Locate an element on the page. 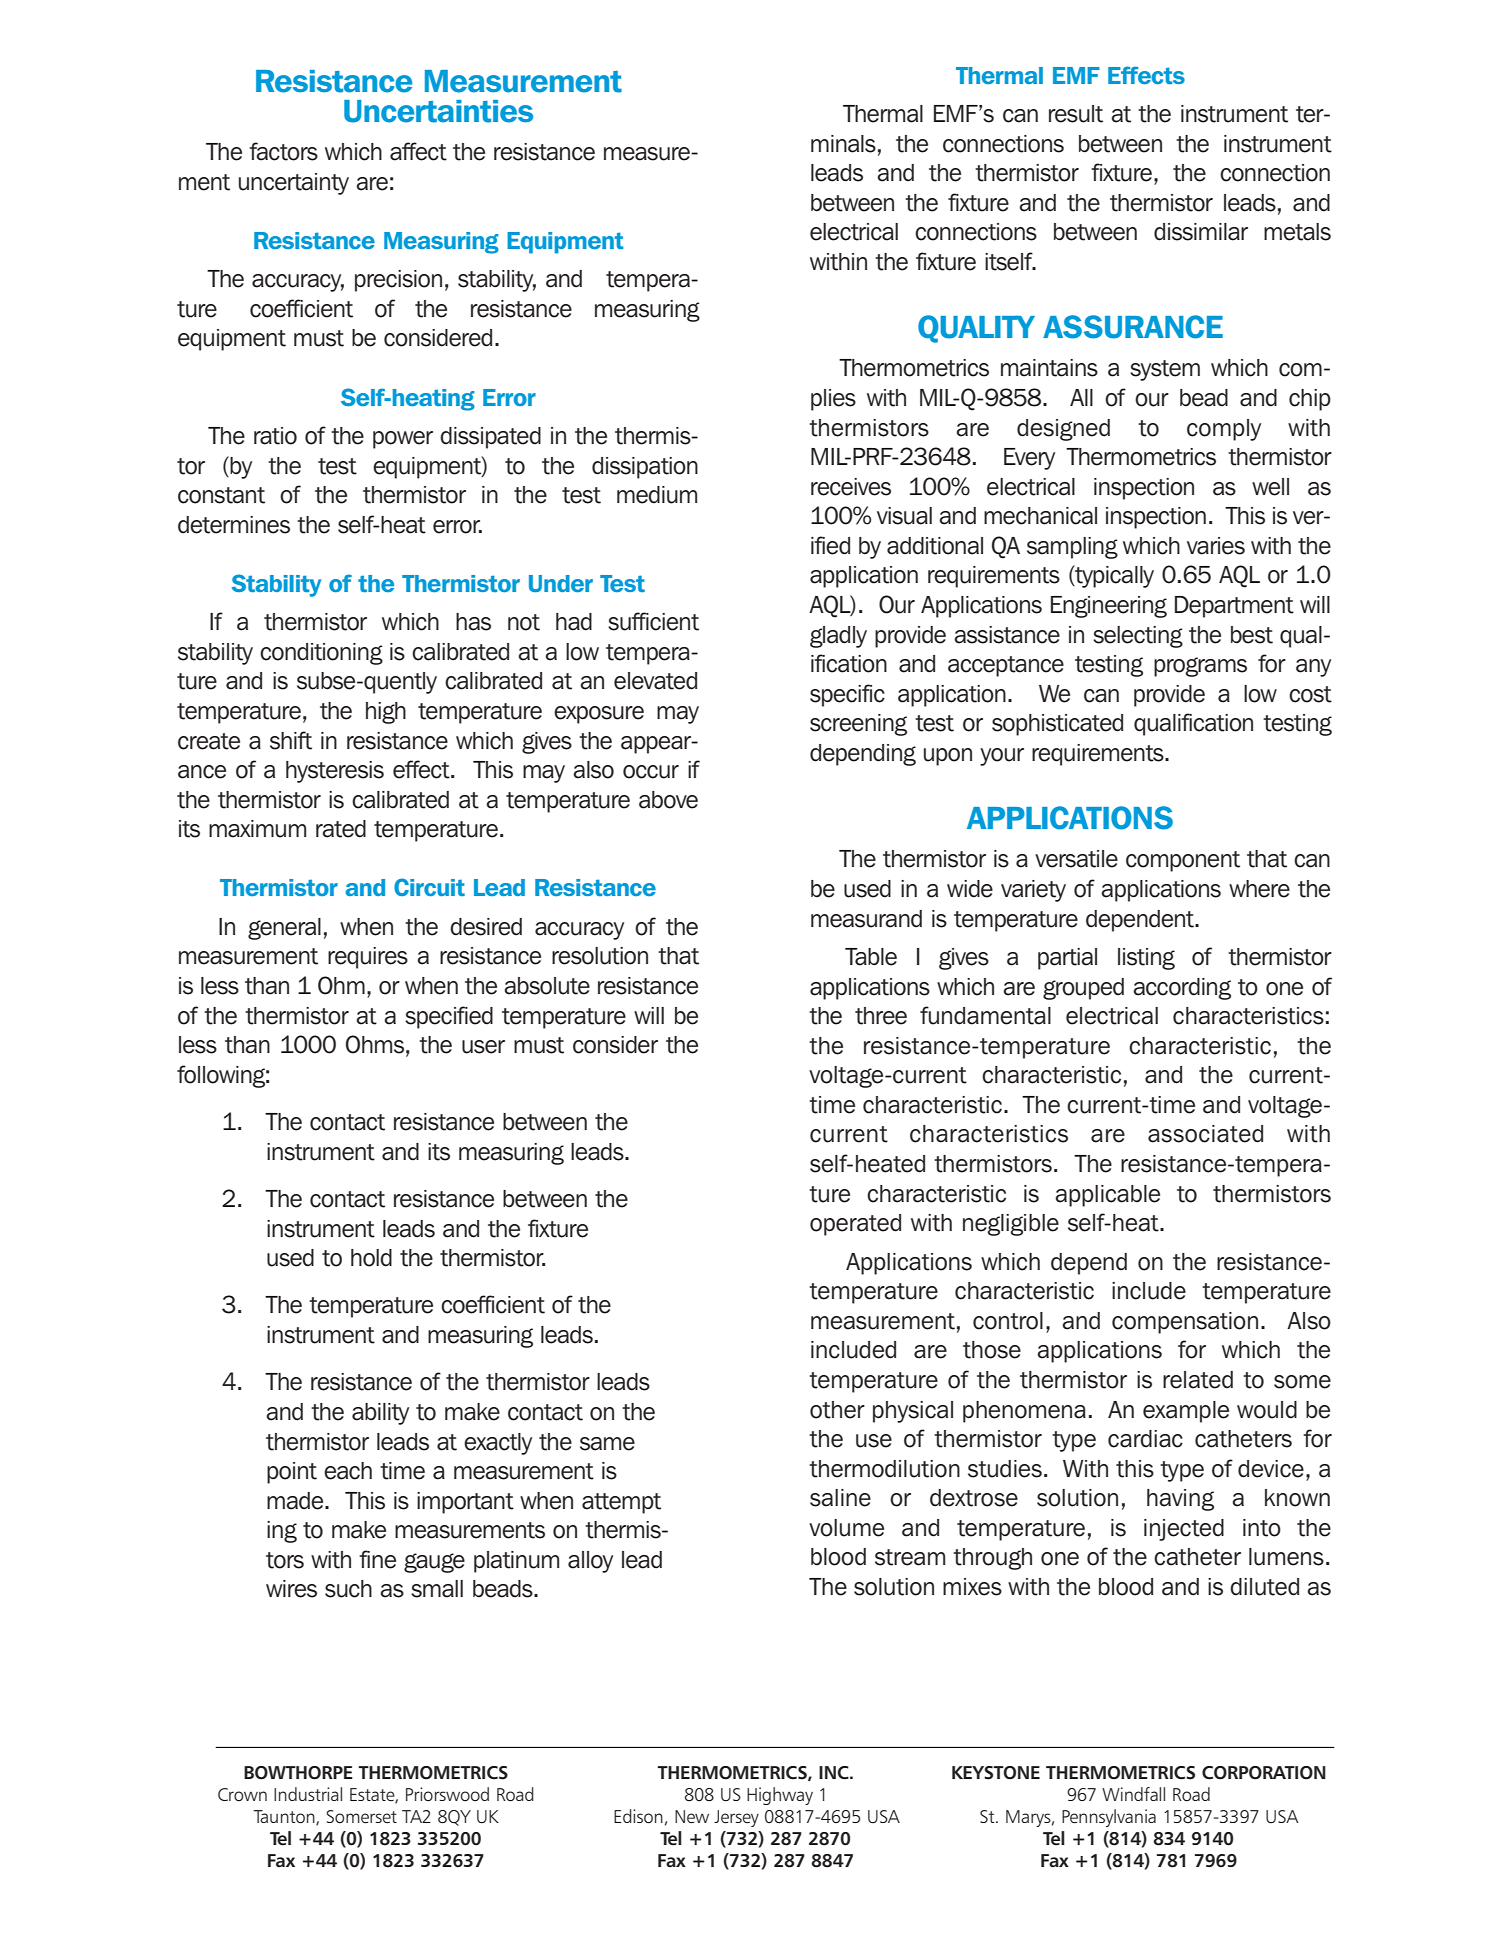 This image has height=1952, width=1509. Windfall is located at coordinates (1133, 1794).
